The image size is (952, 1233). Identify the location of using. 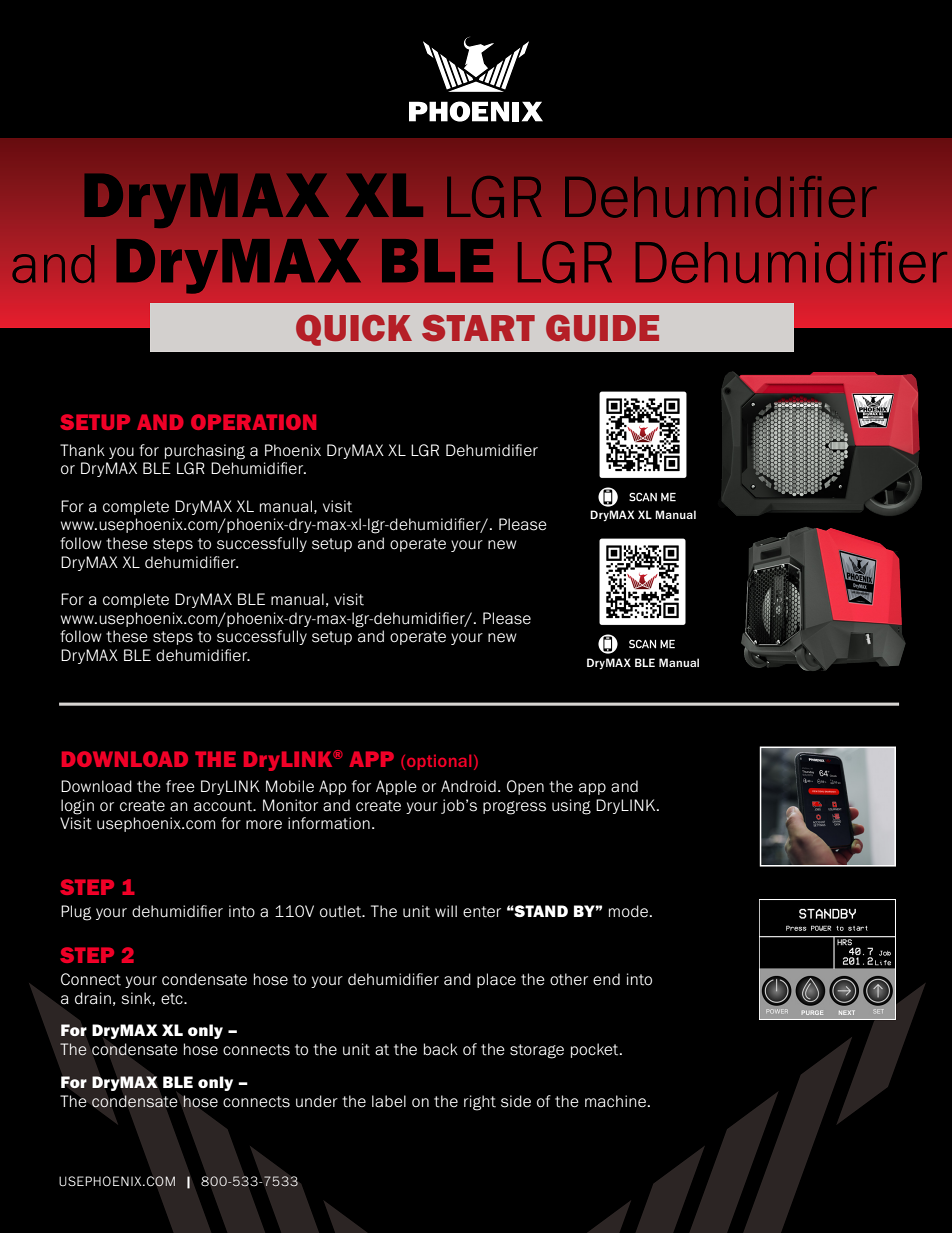
(571, 807).
